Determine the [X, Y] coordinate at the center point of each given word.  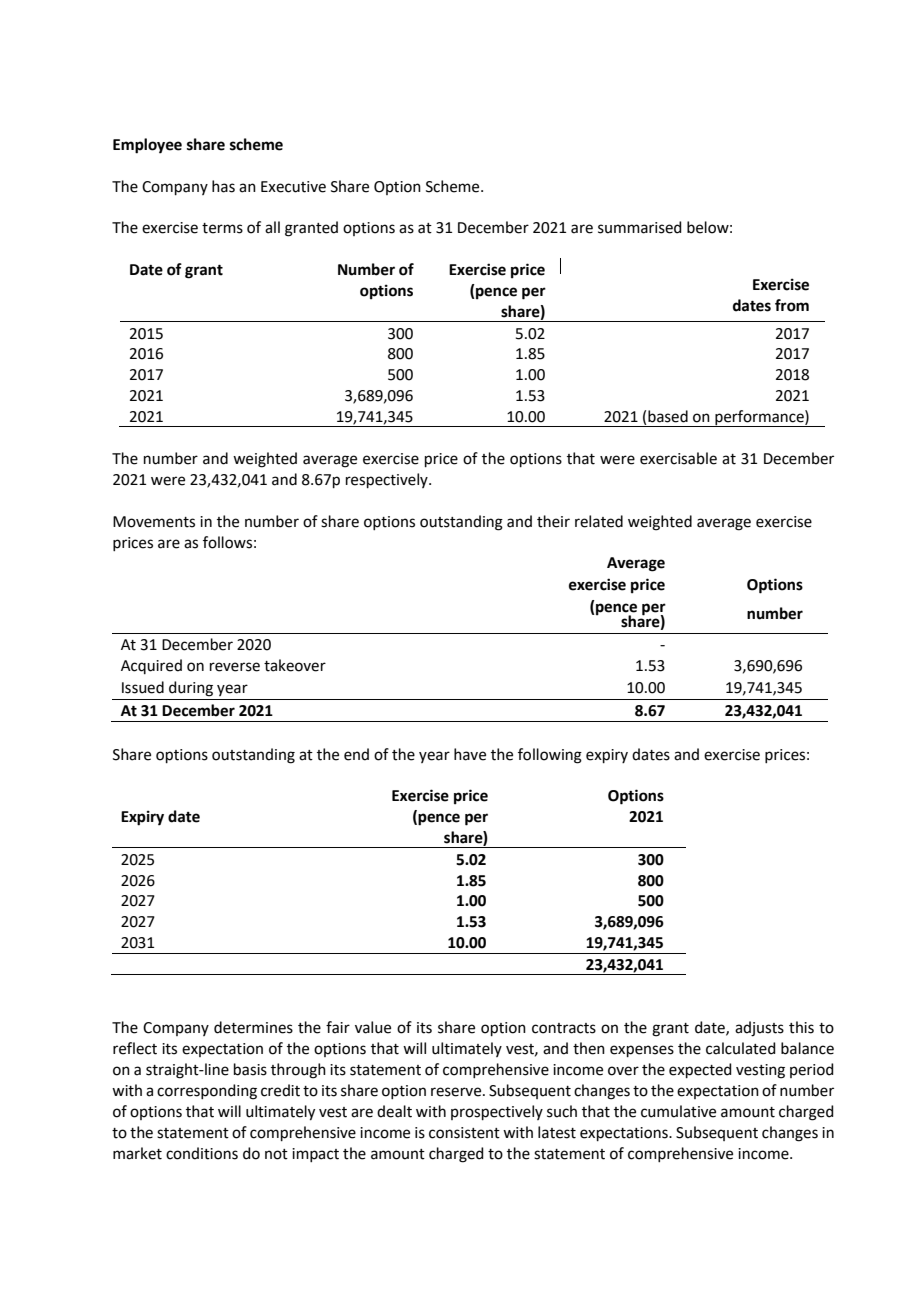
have [470, 754]
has [223, 186]
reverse [235, 667]
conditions [202, 1153]
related [599, 521]
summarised [640, 227]
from [792, 305]
